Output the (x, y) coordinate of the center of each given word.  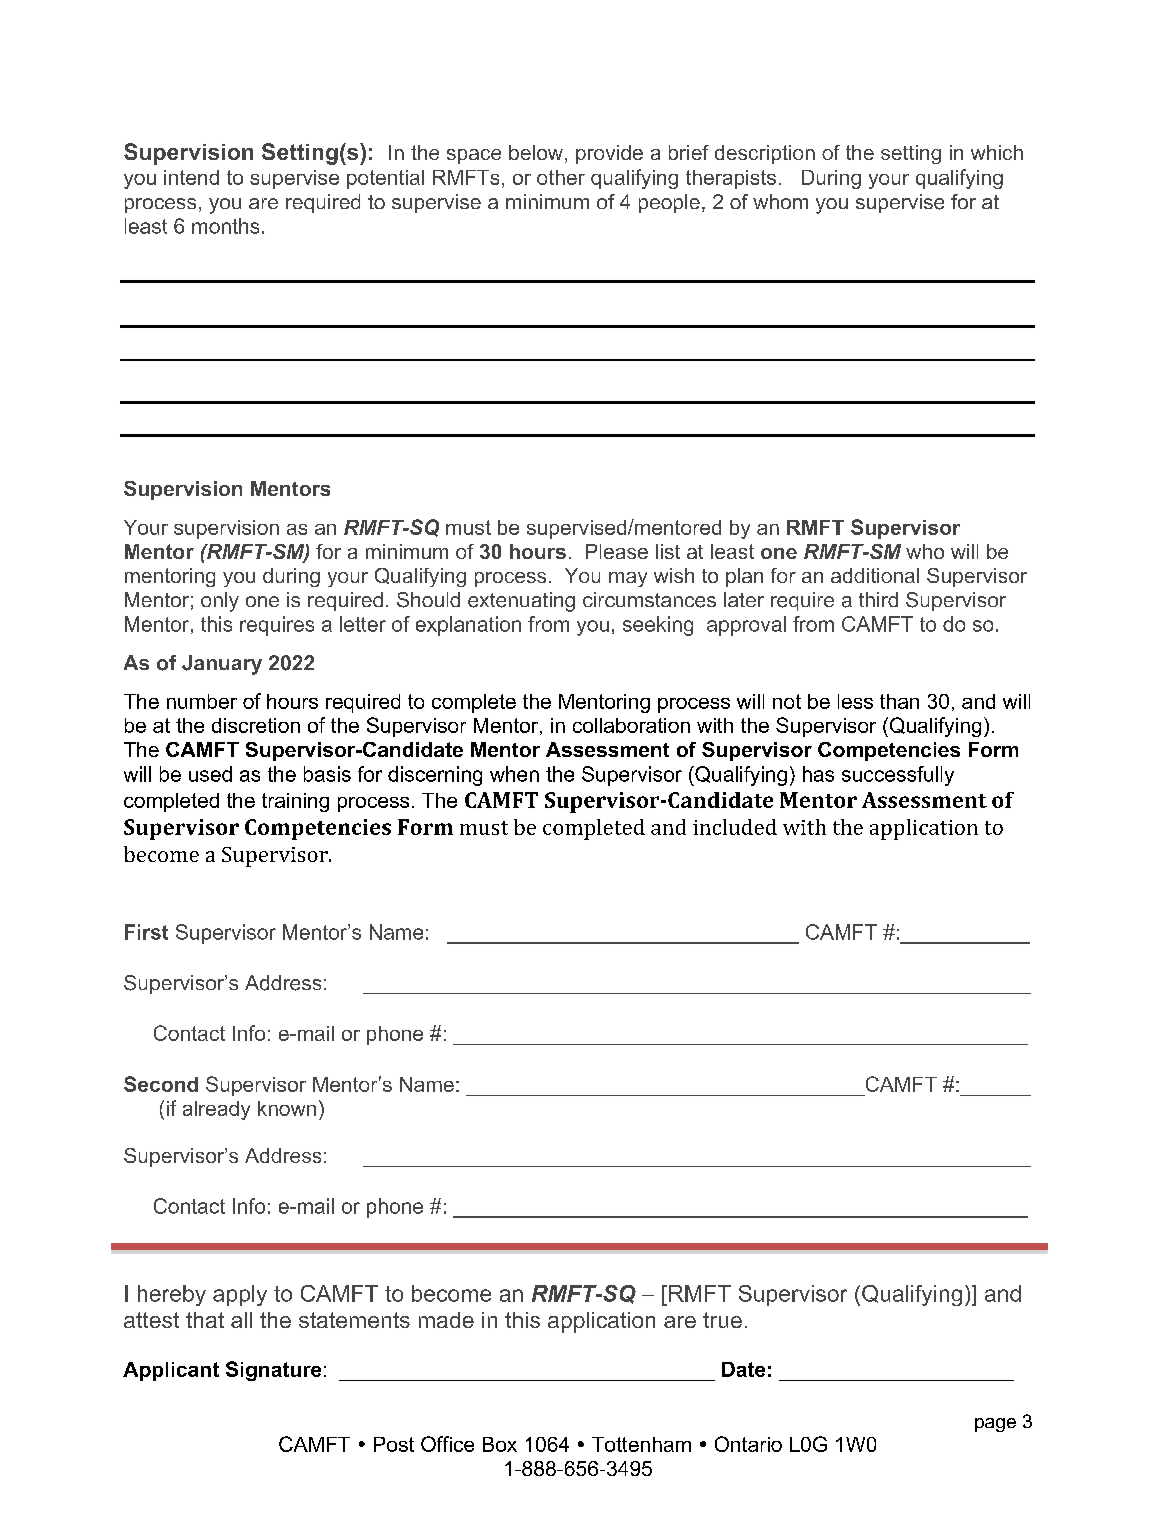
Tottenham (641, 1444)
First (146, 932)
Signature (273, 1371)
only (220, 602)
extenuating (521, 602)
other (561, 177)
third (878, 599)
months (225, 226)
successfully (898, 776)
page (995, 1425)
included (735, 827)
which (997, 152)
